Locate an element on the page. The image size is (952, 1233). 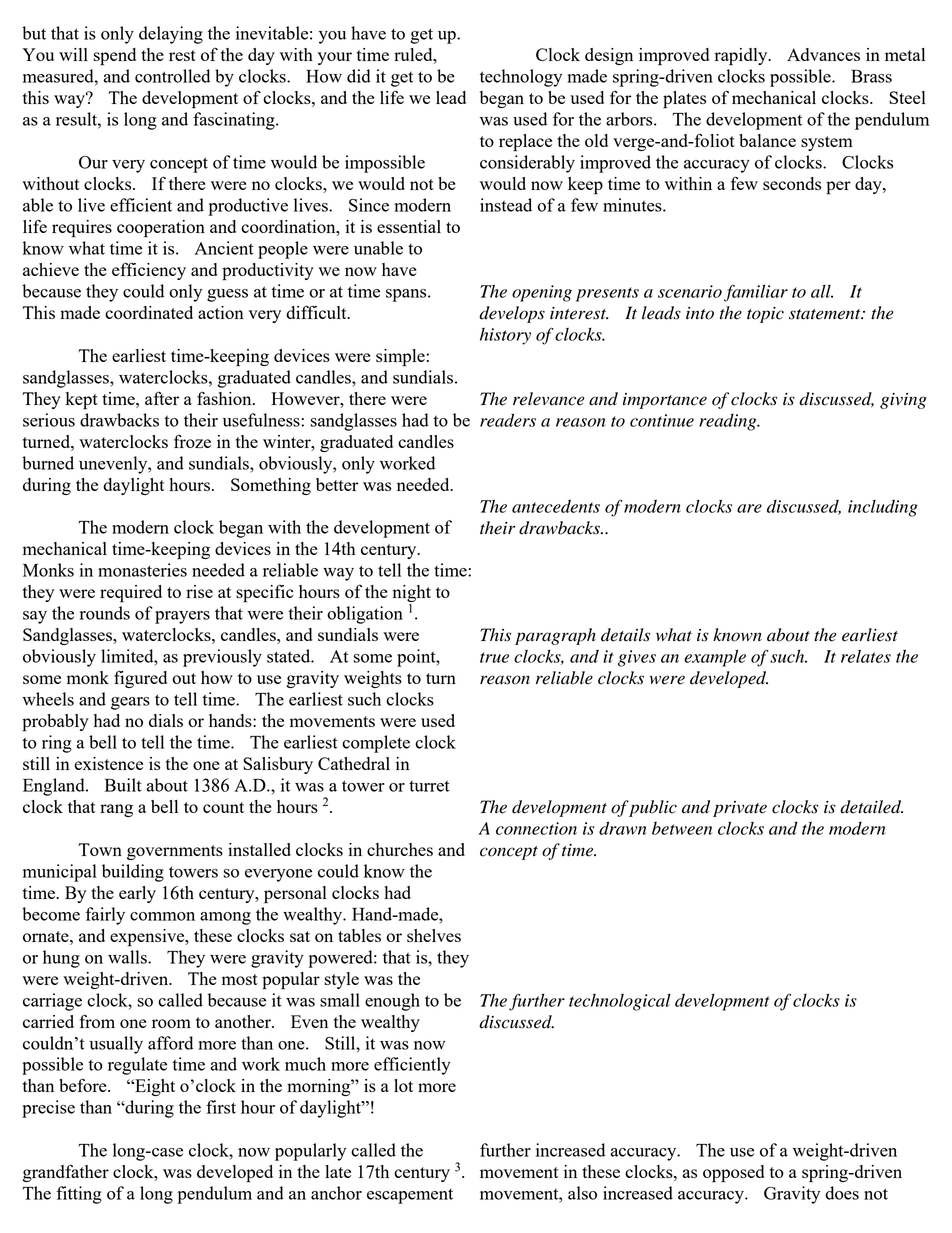
spend is located at coordinates (115, 57).
